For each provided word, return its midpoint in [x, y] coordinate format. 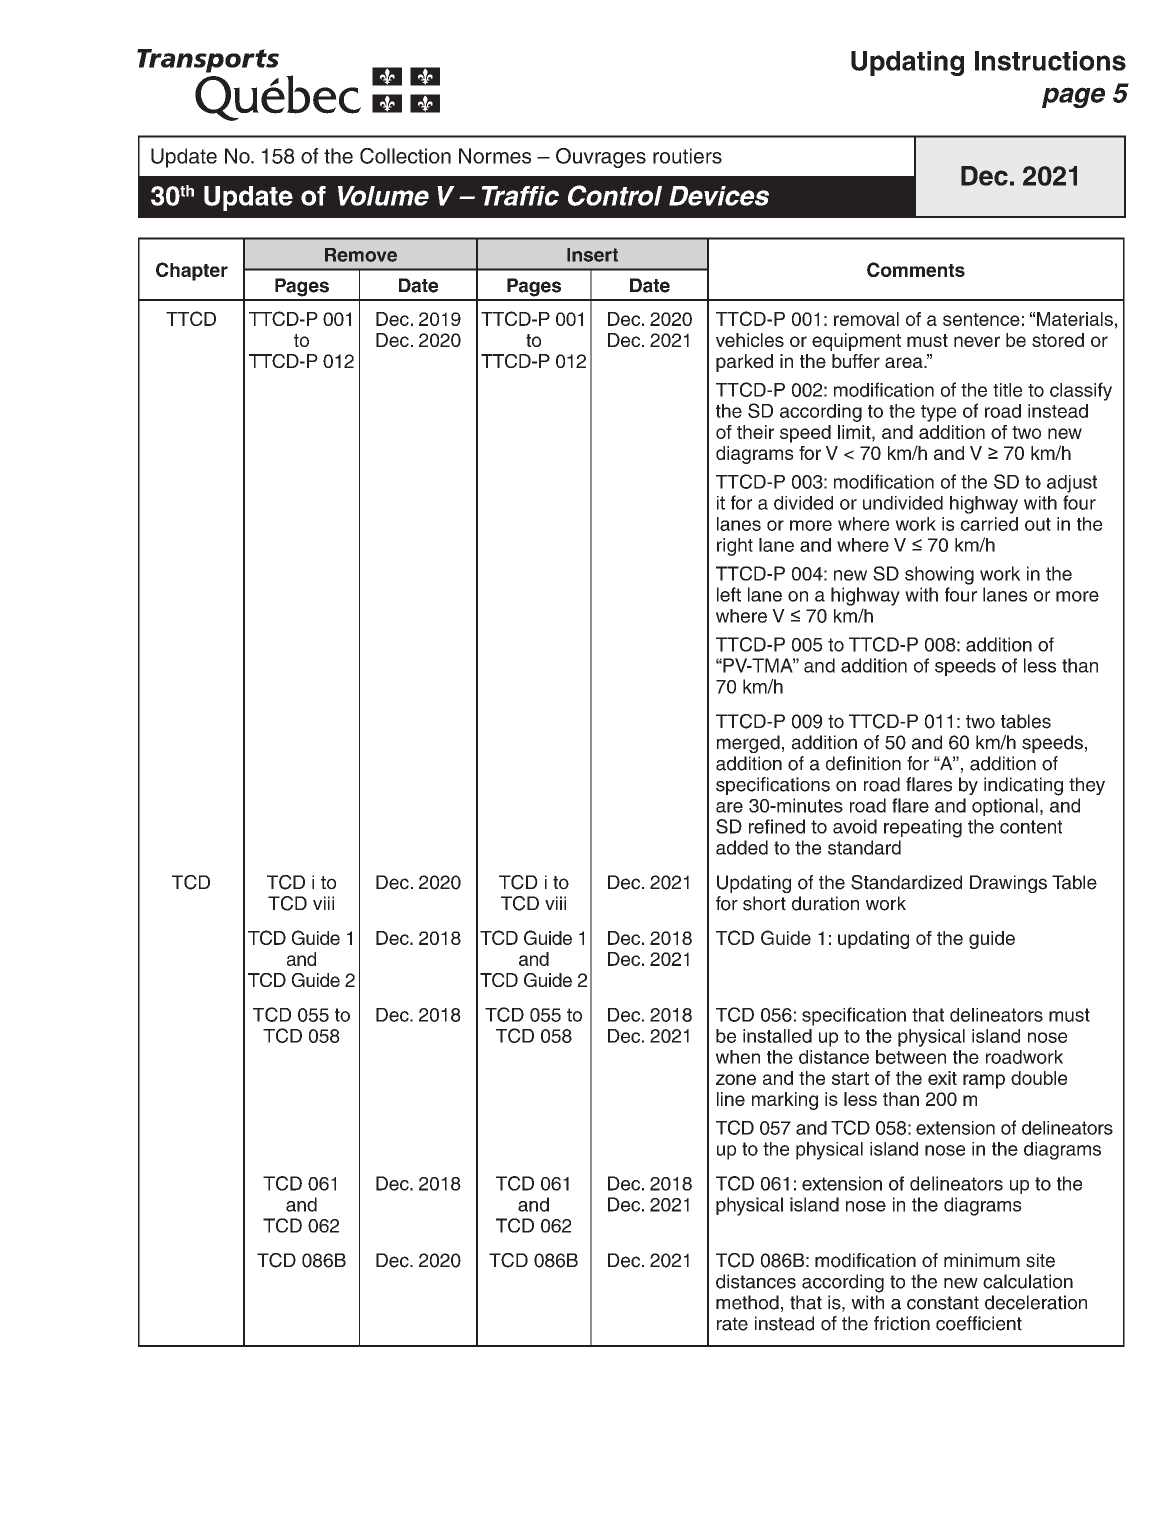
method [747, 1302]
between [911, 1057]
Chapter [192, 271]
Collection [405, 156]
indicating [1023, 786]
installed [777, 1036]
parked [744, 363]
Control [615, 195]
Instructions [1050, 61]
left [729, 594]
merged [748, 744]
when [738, 1057]
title [1007, 390]
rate [732, 1324]
